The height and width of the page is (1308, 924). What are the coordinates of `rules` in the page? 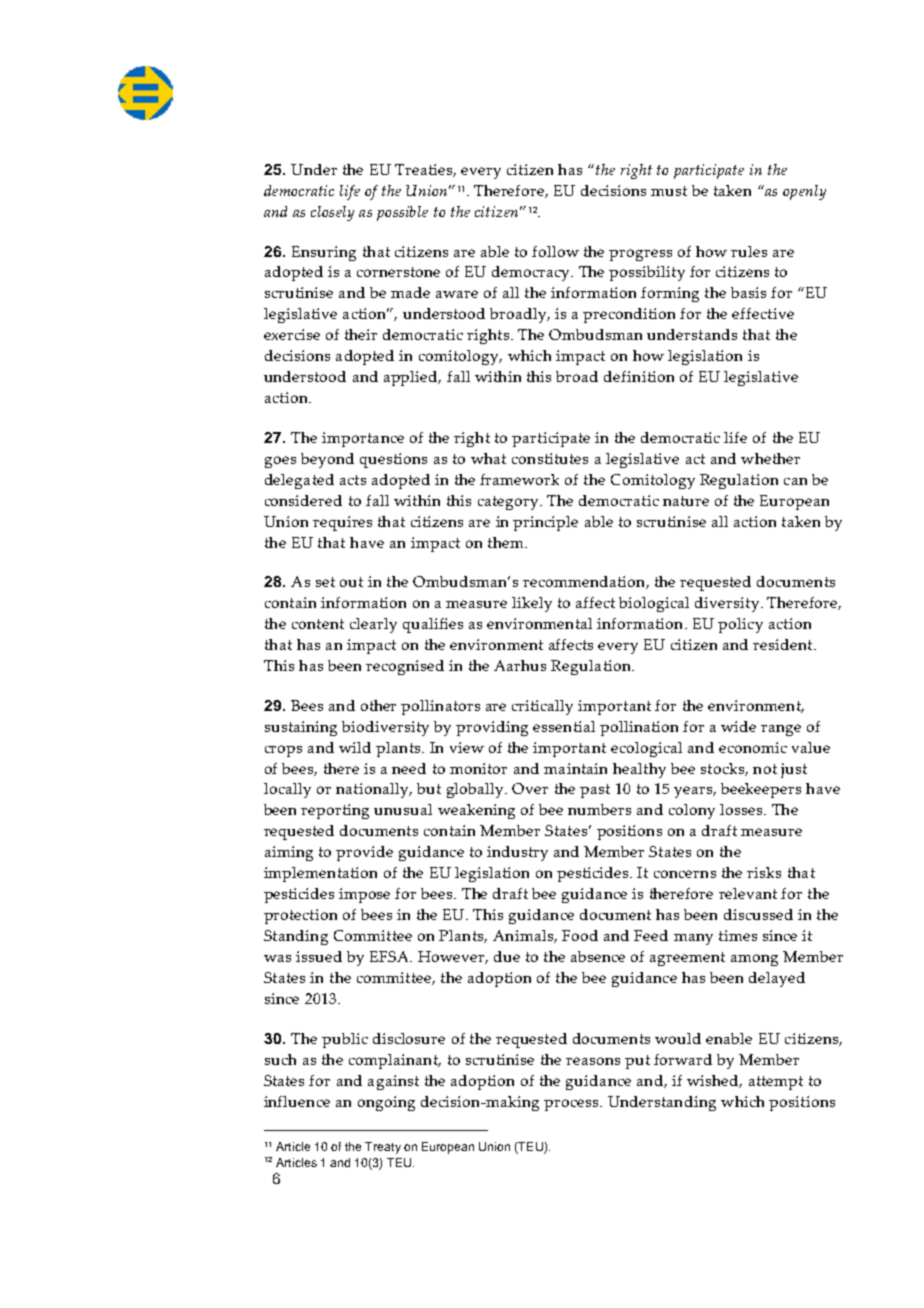 It's located at (749, 251).
